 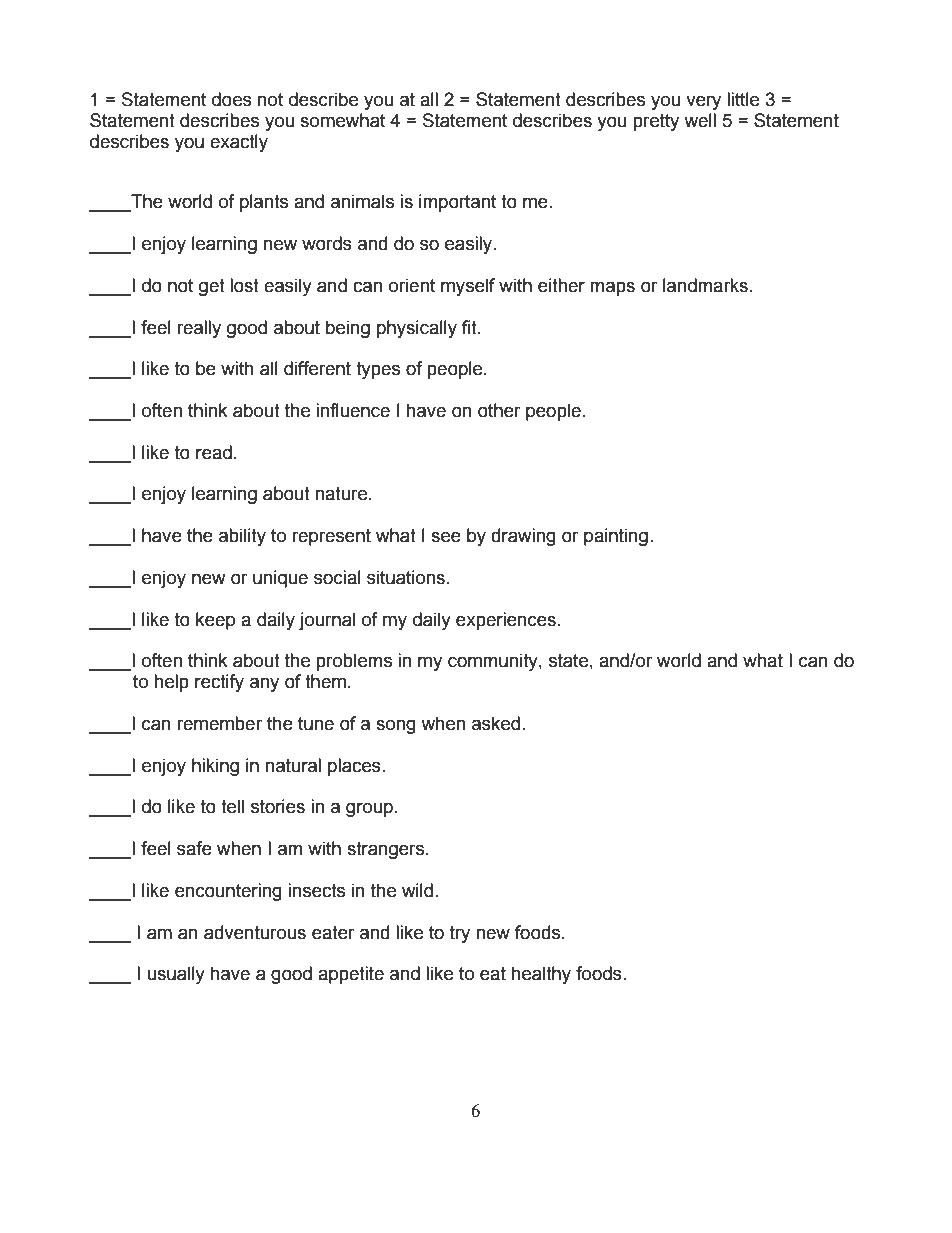 What do you see at coordinates (232, 806) in the screenshot?
I see `tell` at bounding box center [232, 806].
